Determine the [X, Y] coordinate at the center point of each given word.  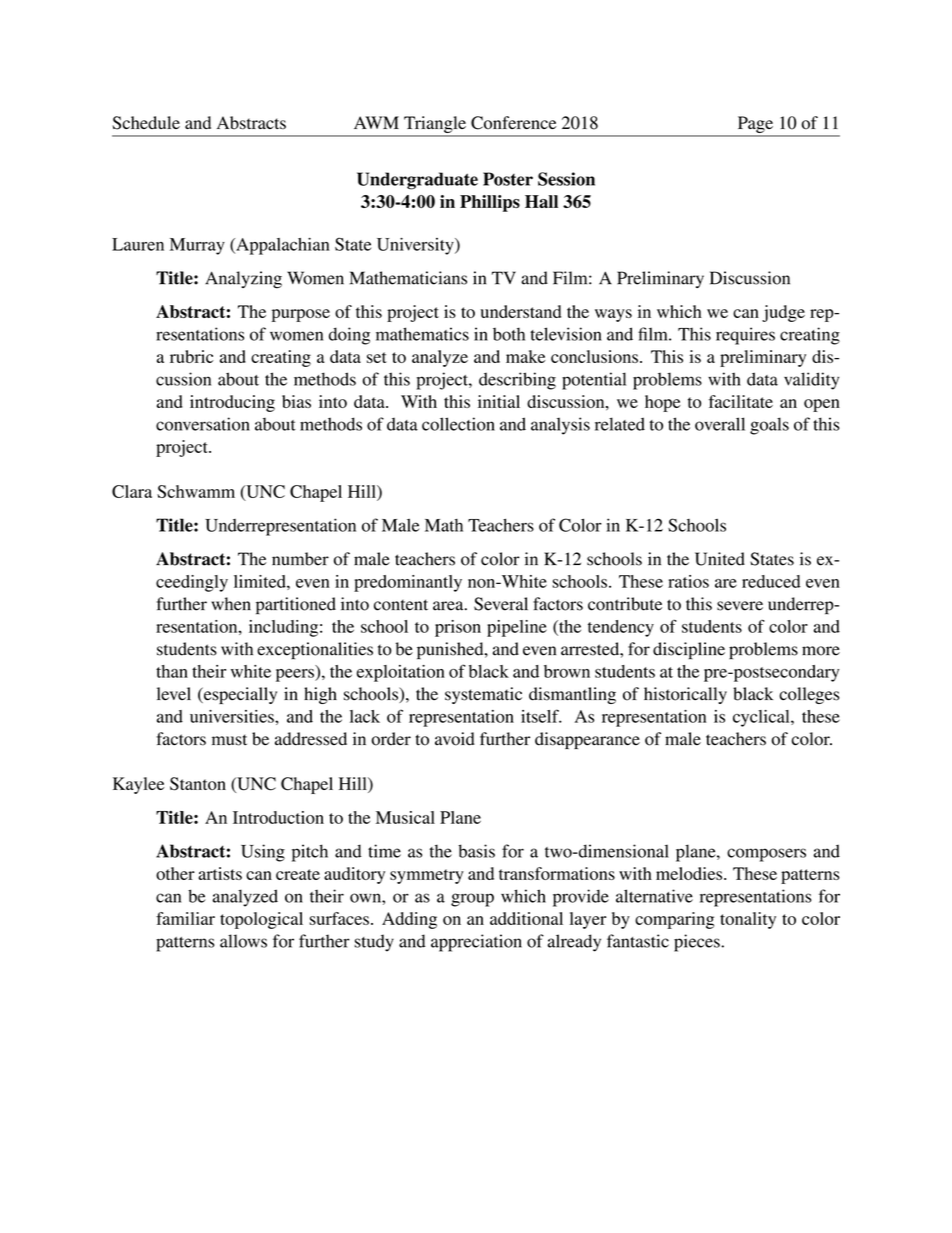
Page [755, 124]
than [172, 671]
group [472, 900]
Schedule [146, 123]
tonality [748, 920]
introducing [232, 403]
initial [499, 401]
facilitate [741, 401]
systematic [483, 695]
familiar [185, 918]
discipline [689, 651]
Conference [513, 123]
